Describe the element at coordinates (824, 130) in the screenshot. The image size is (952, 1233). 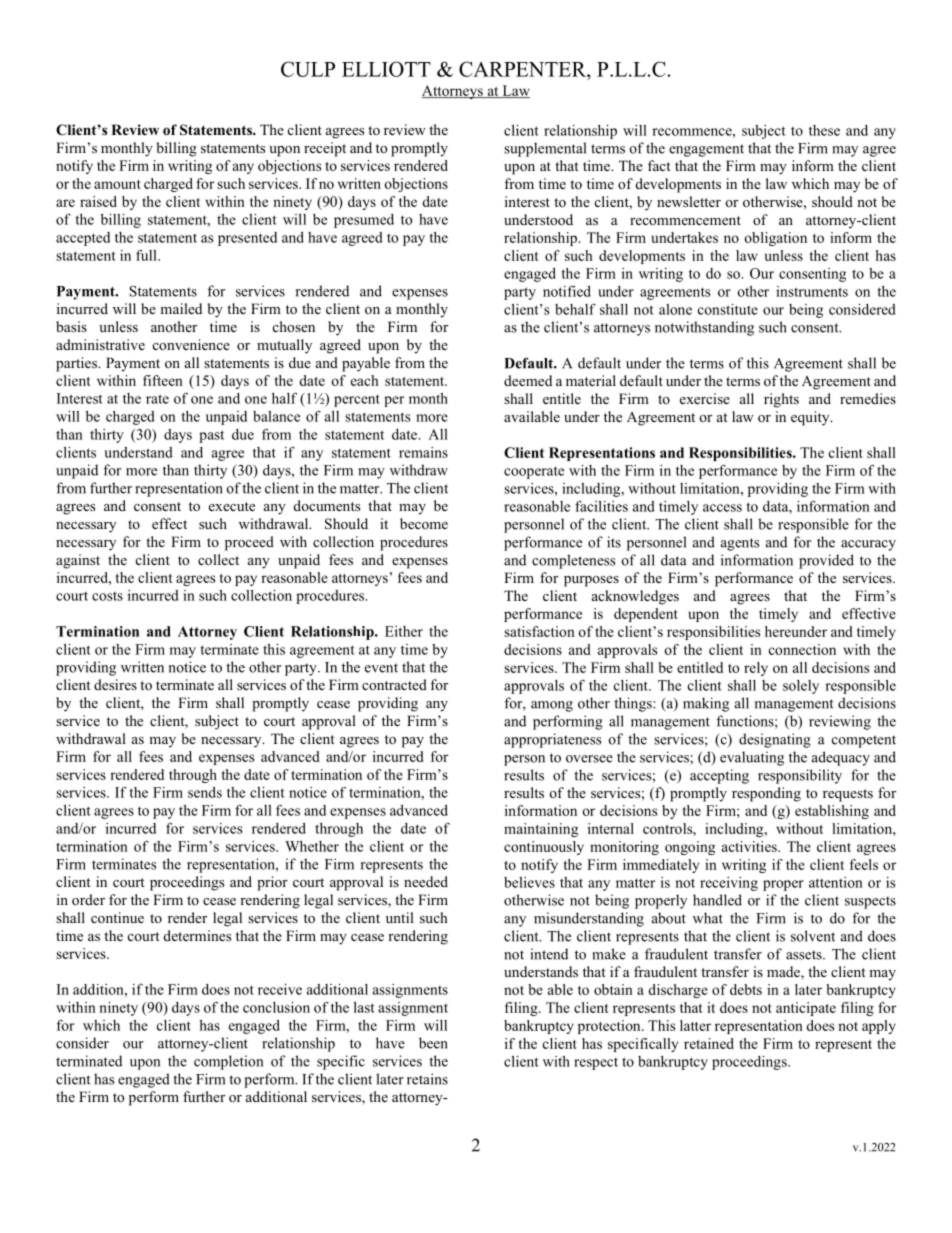
I see `these` at that location.
